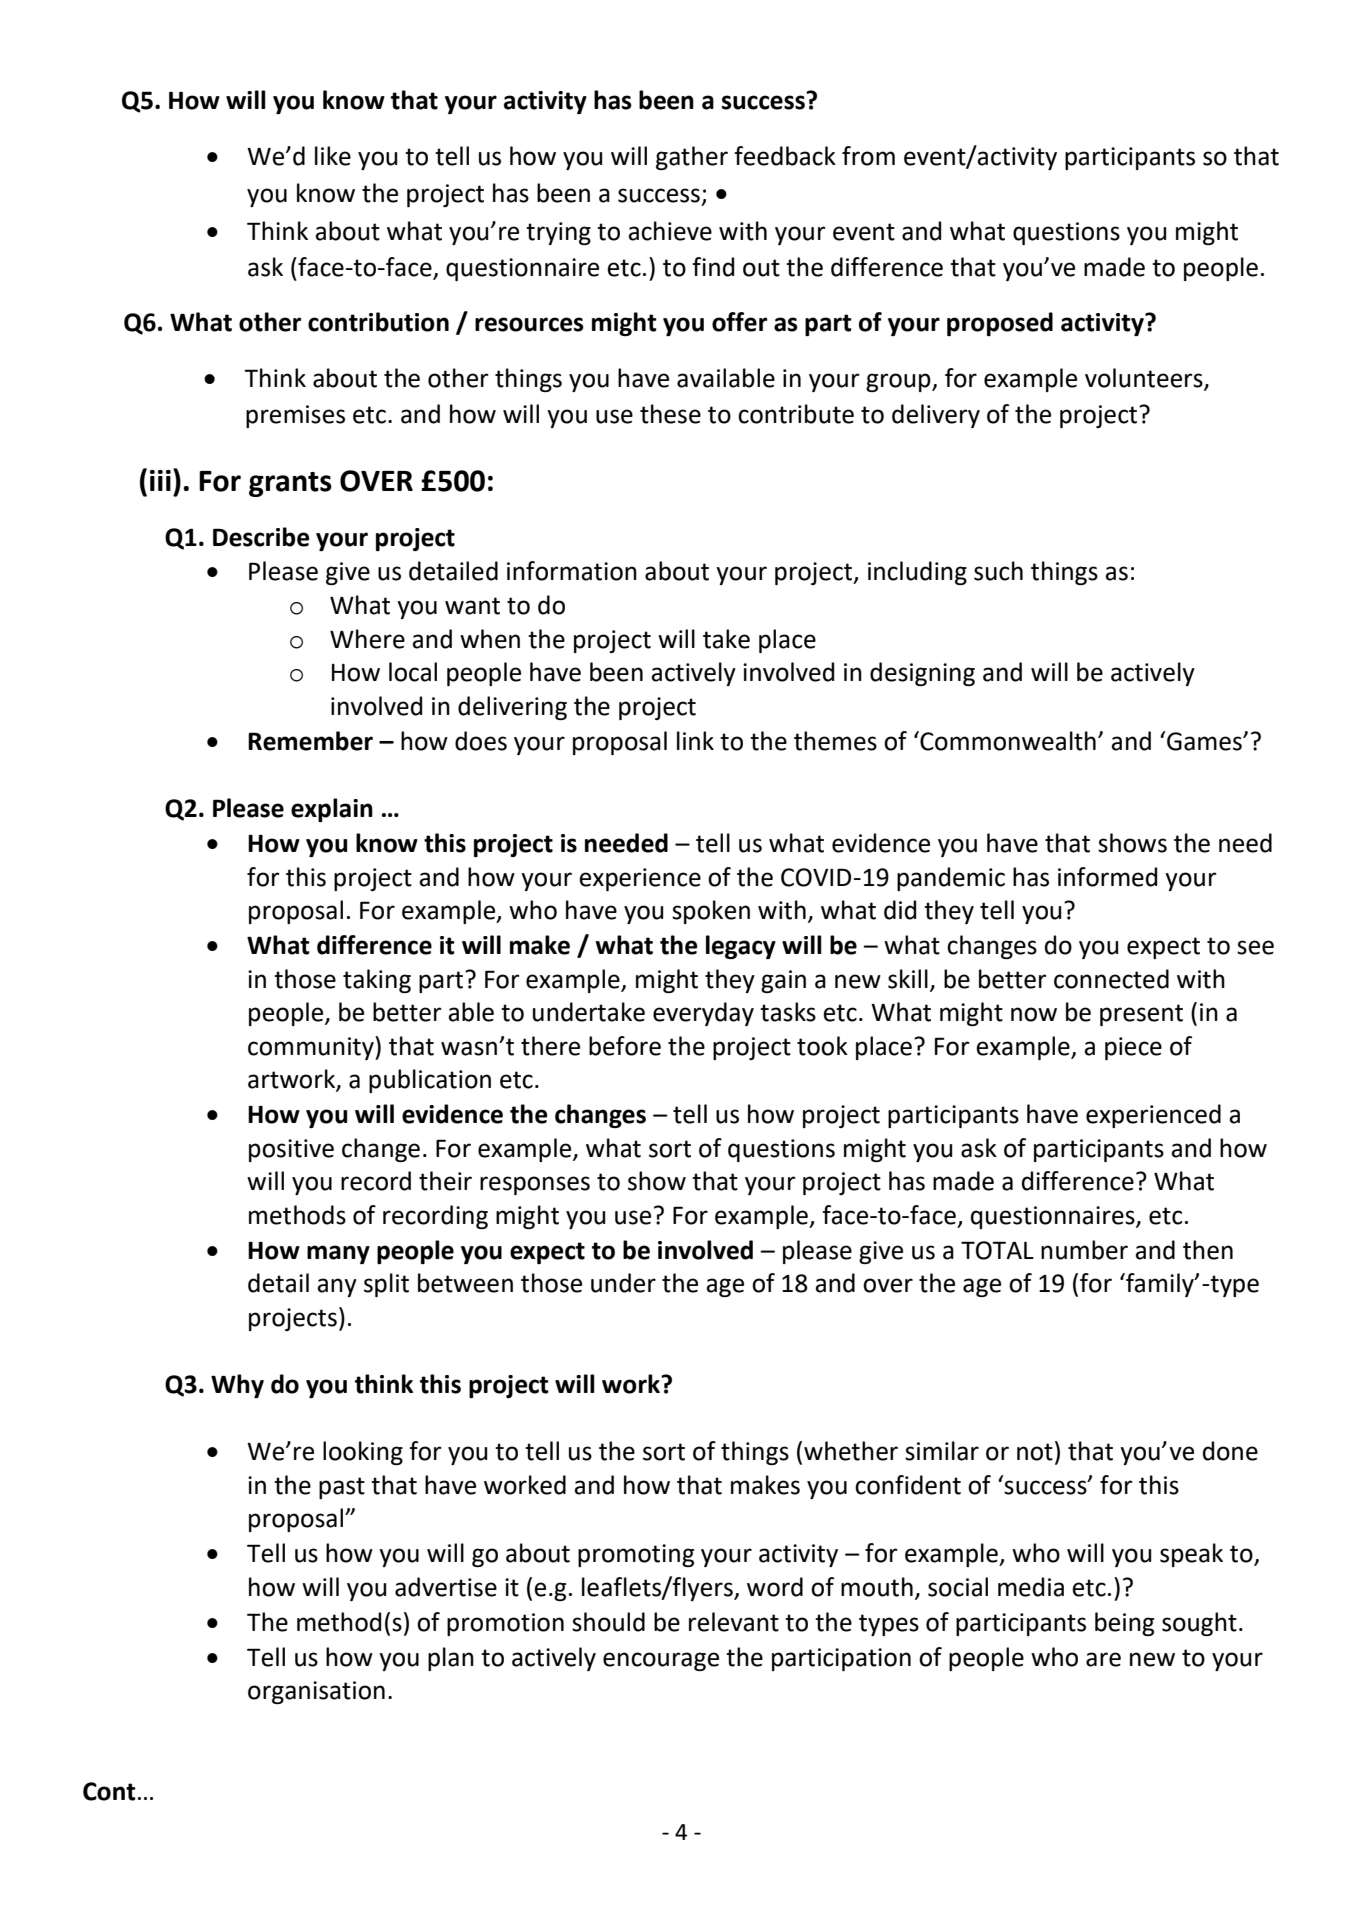  What do you see at coordinates (1084, 1250) in the screenshot?
I see `number` at bounding box center [1084, 1250].
